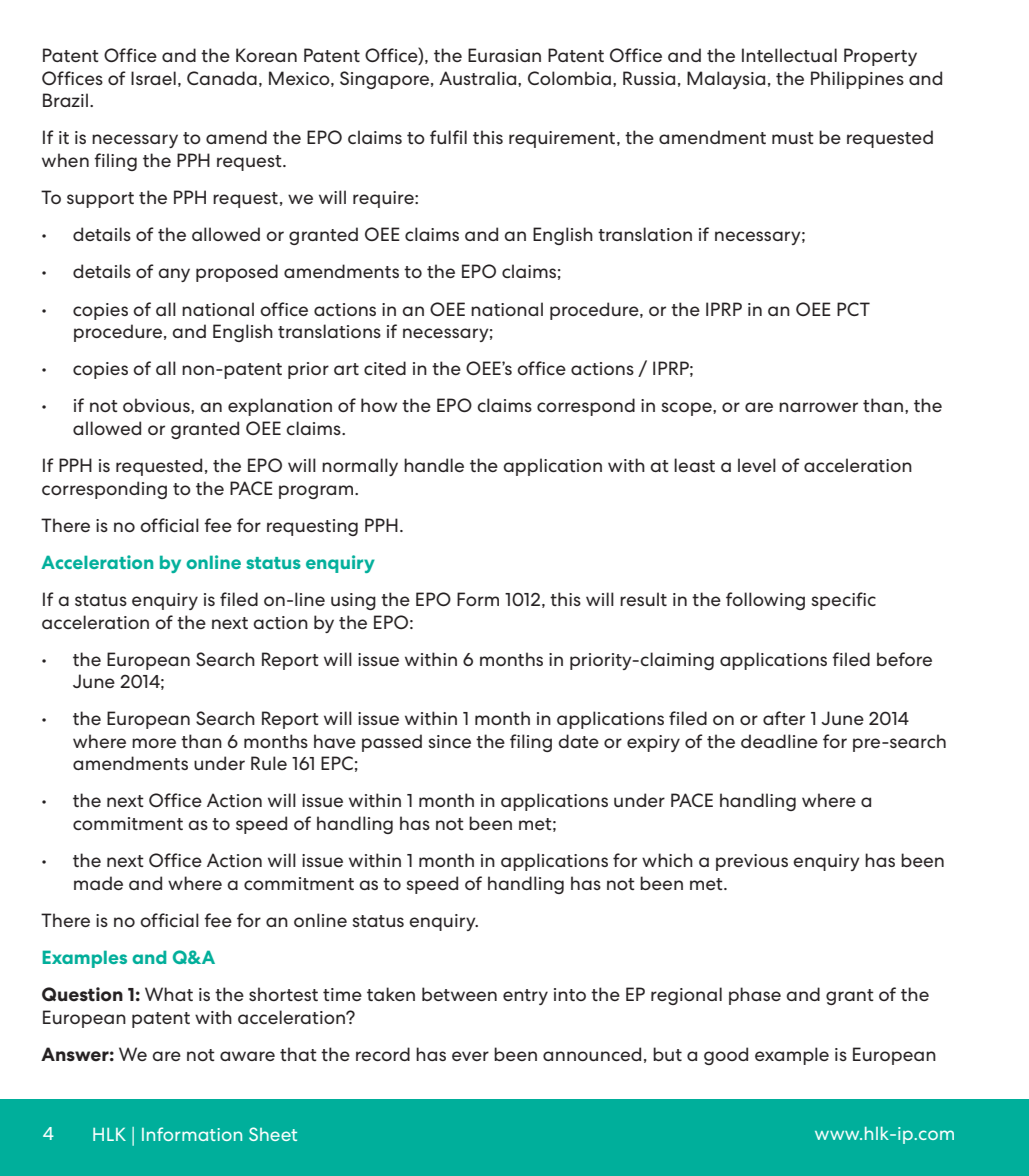 This page has width=1029, height=1176. What do you see at coordinates (153, 78) in the page?
I see `Israel` at bounding box center [153, 78].
